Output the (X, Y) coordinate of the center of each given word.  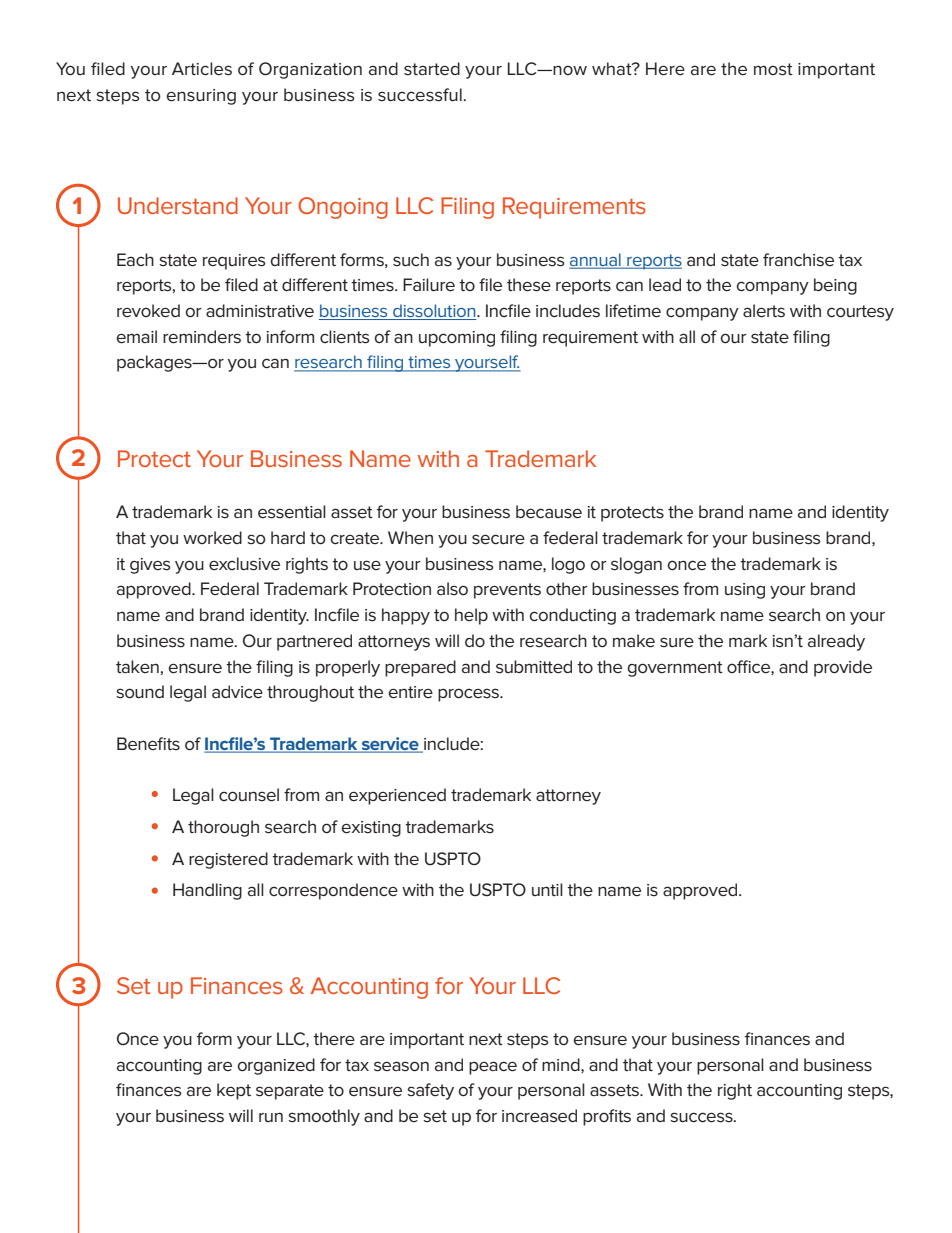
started (432, 68)
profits (607, 1117)
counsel (249, 795)
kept (234, 1091)
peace (493, 1068)
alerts (764, 311)
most (773, 69)
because (549, 512)
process (469, 695)
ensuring (201, 97)
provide (843, 668)
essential (292, 512)
